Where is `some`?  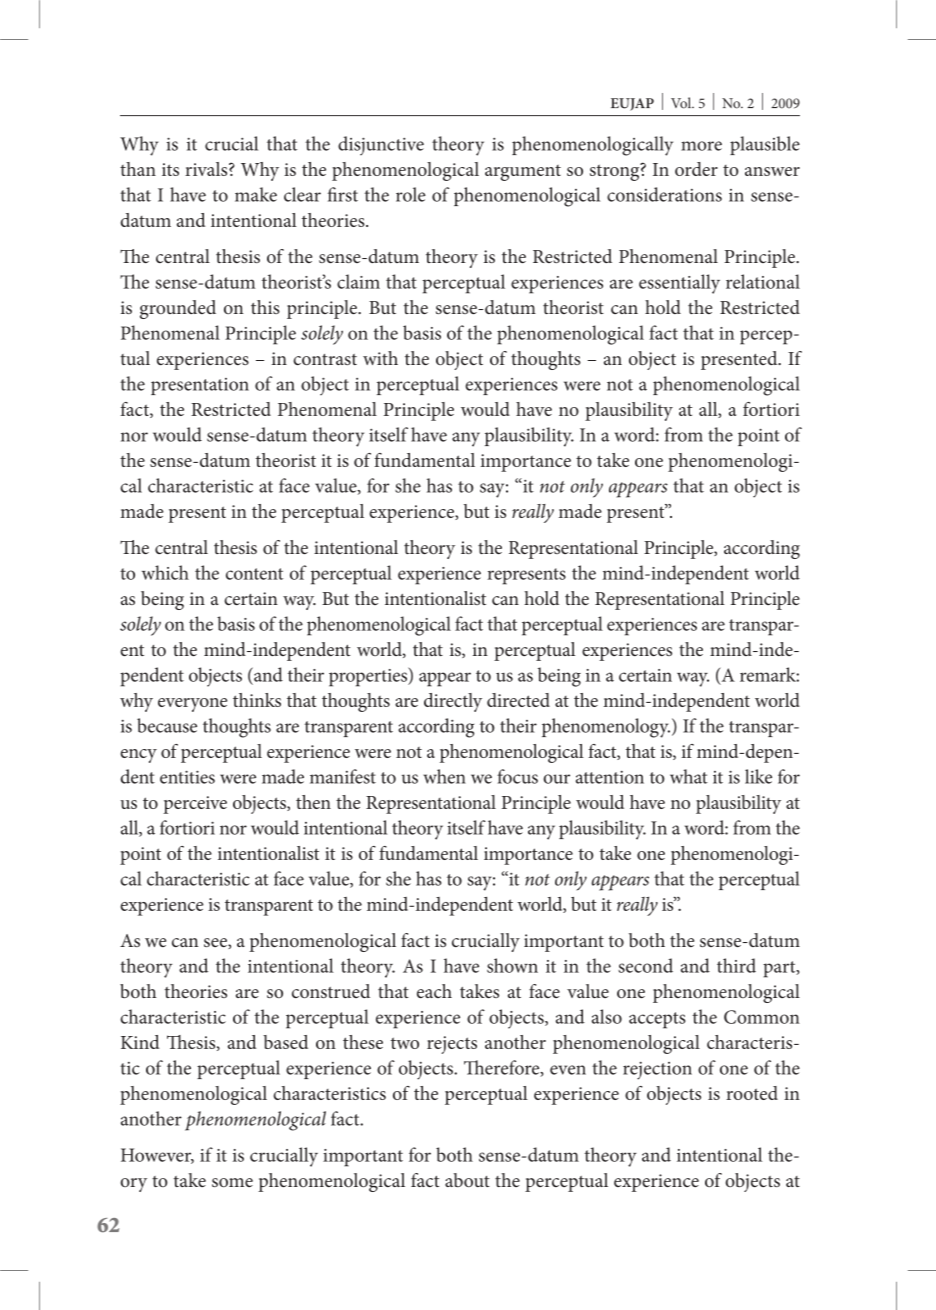
some is located at coordinates (232, 1182).
